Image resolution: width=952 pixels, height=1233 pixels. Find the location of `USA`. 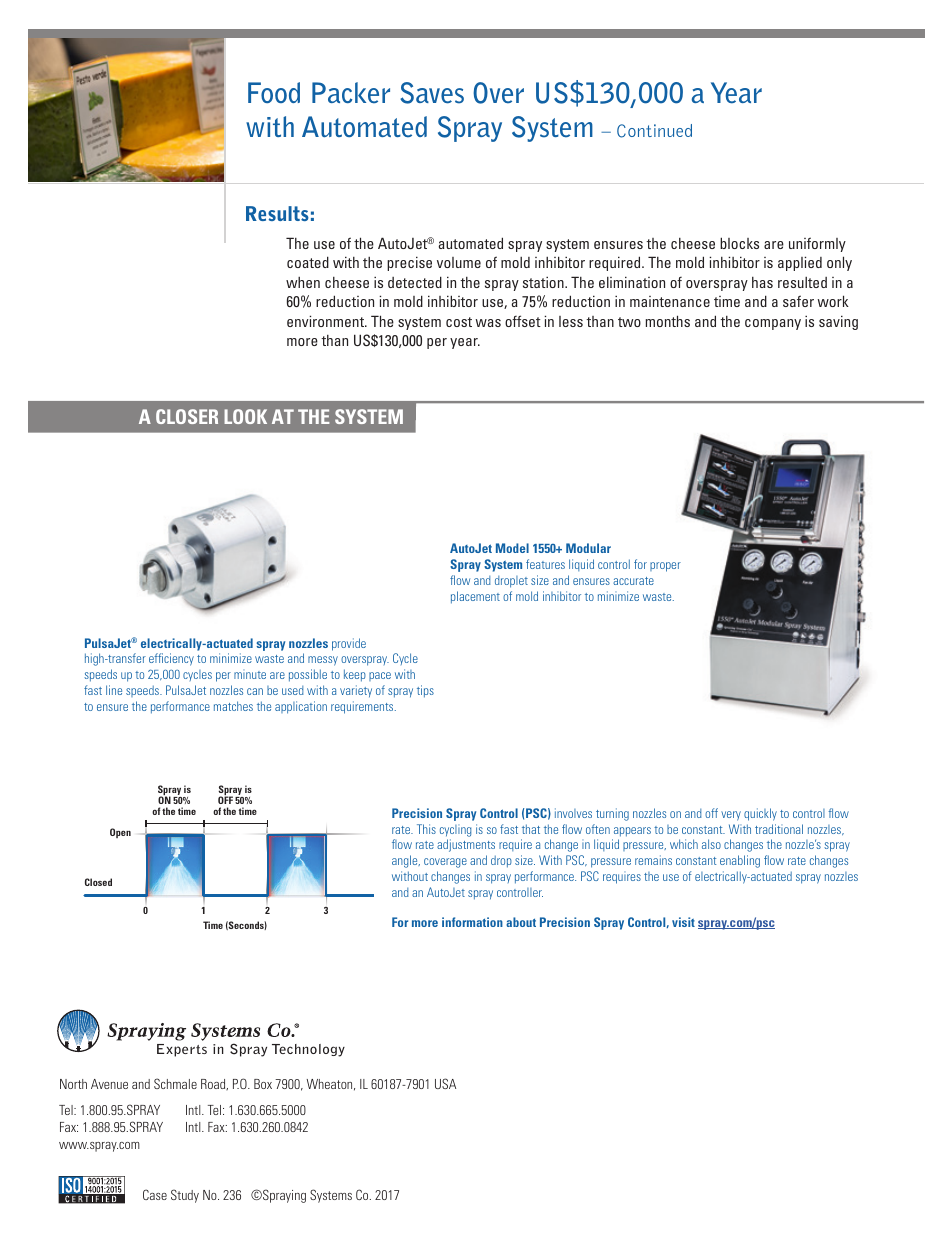

USA is located at coordinates (445, 1083).
